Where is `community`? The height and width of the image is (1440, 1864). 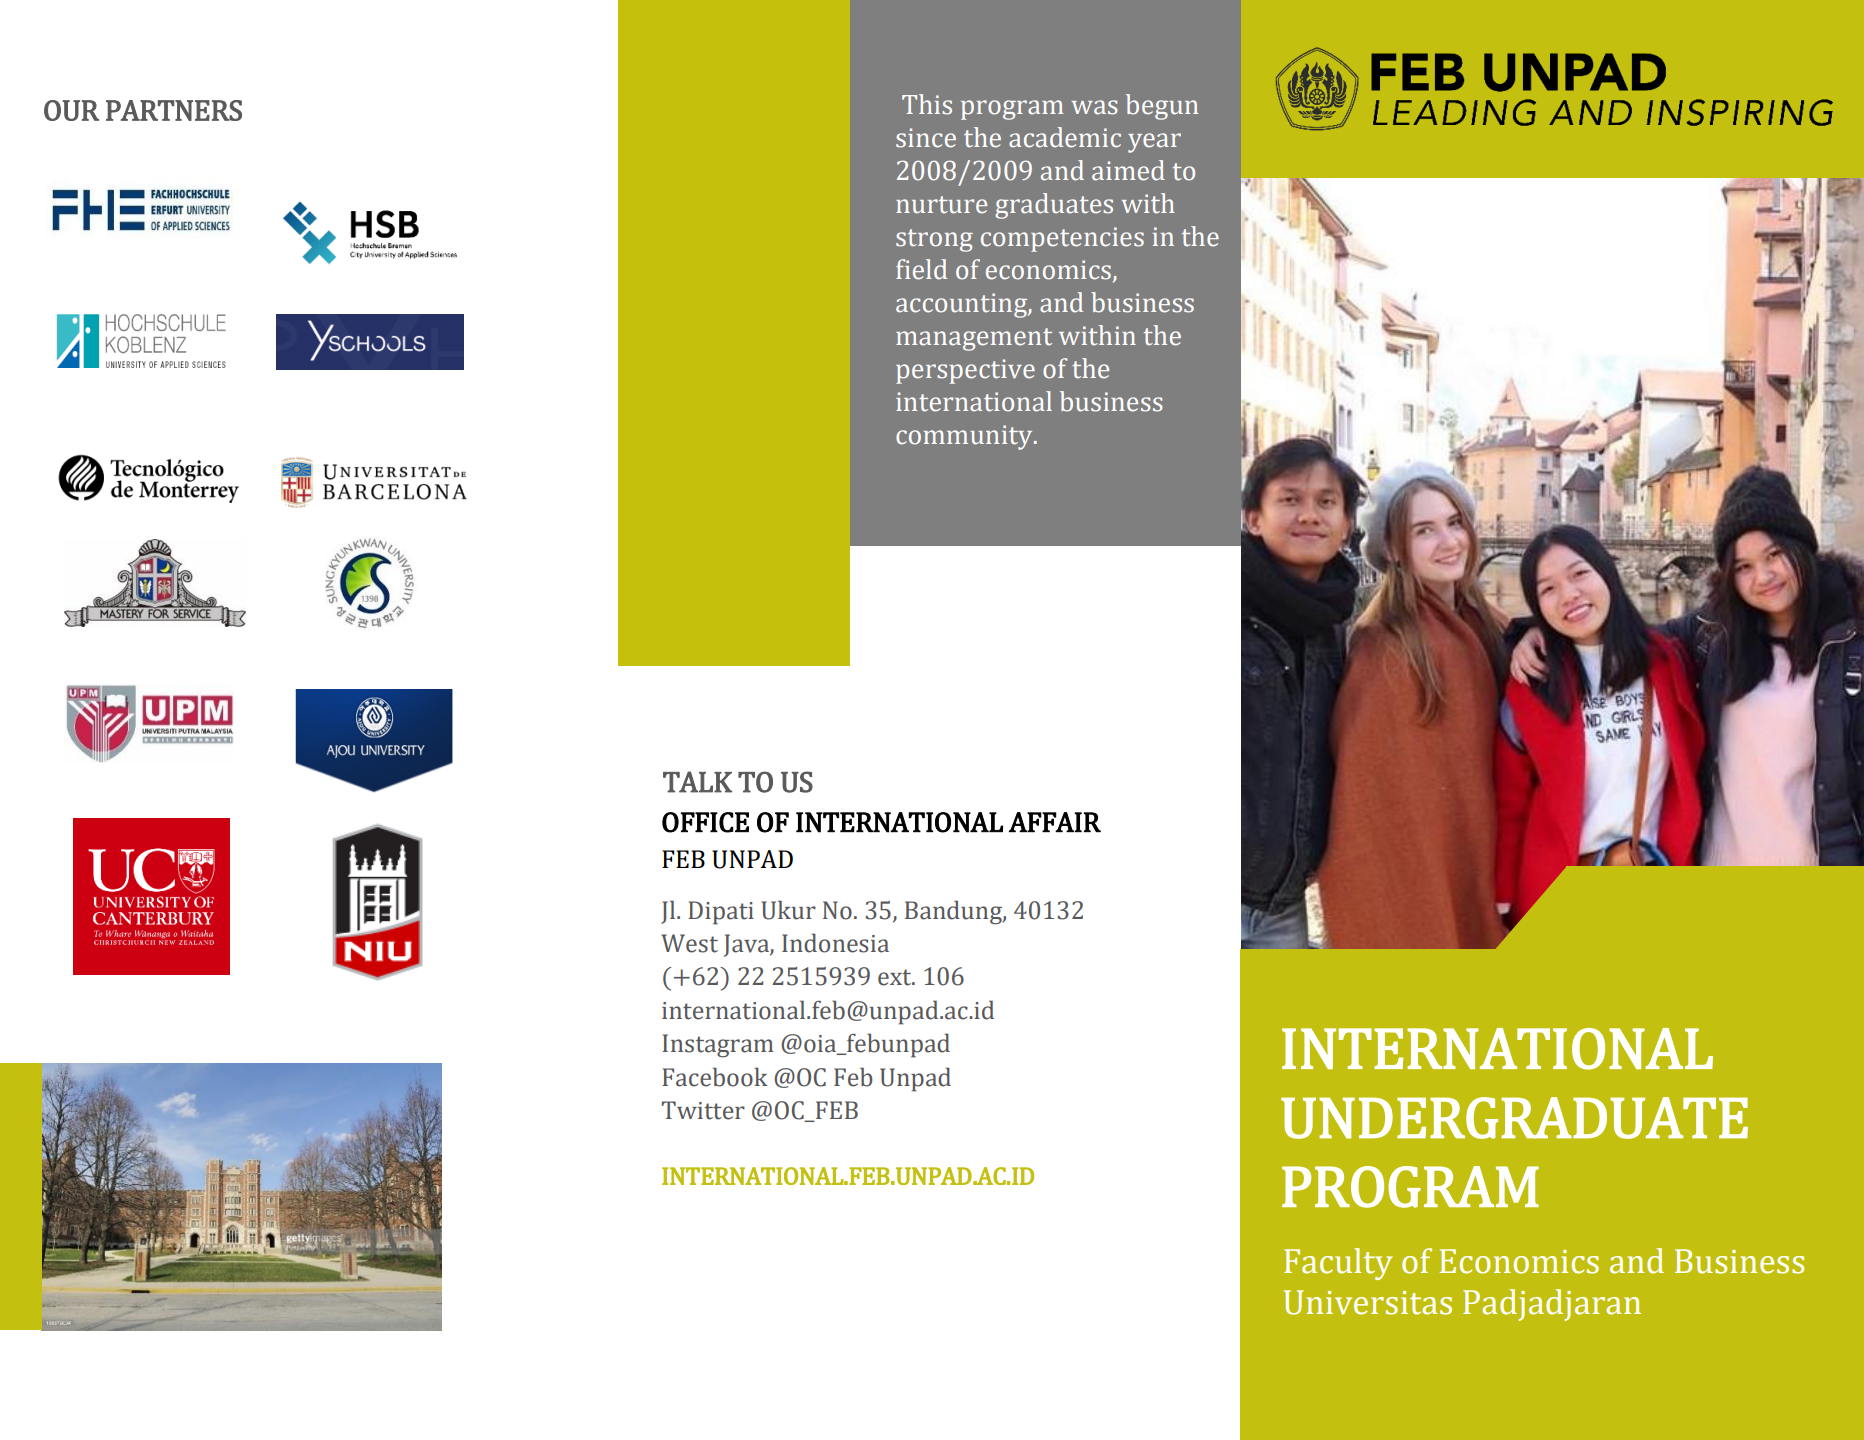 community is located at coordinates (965, 437).
